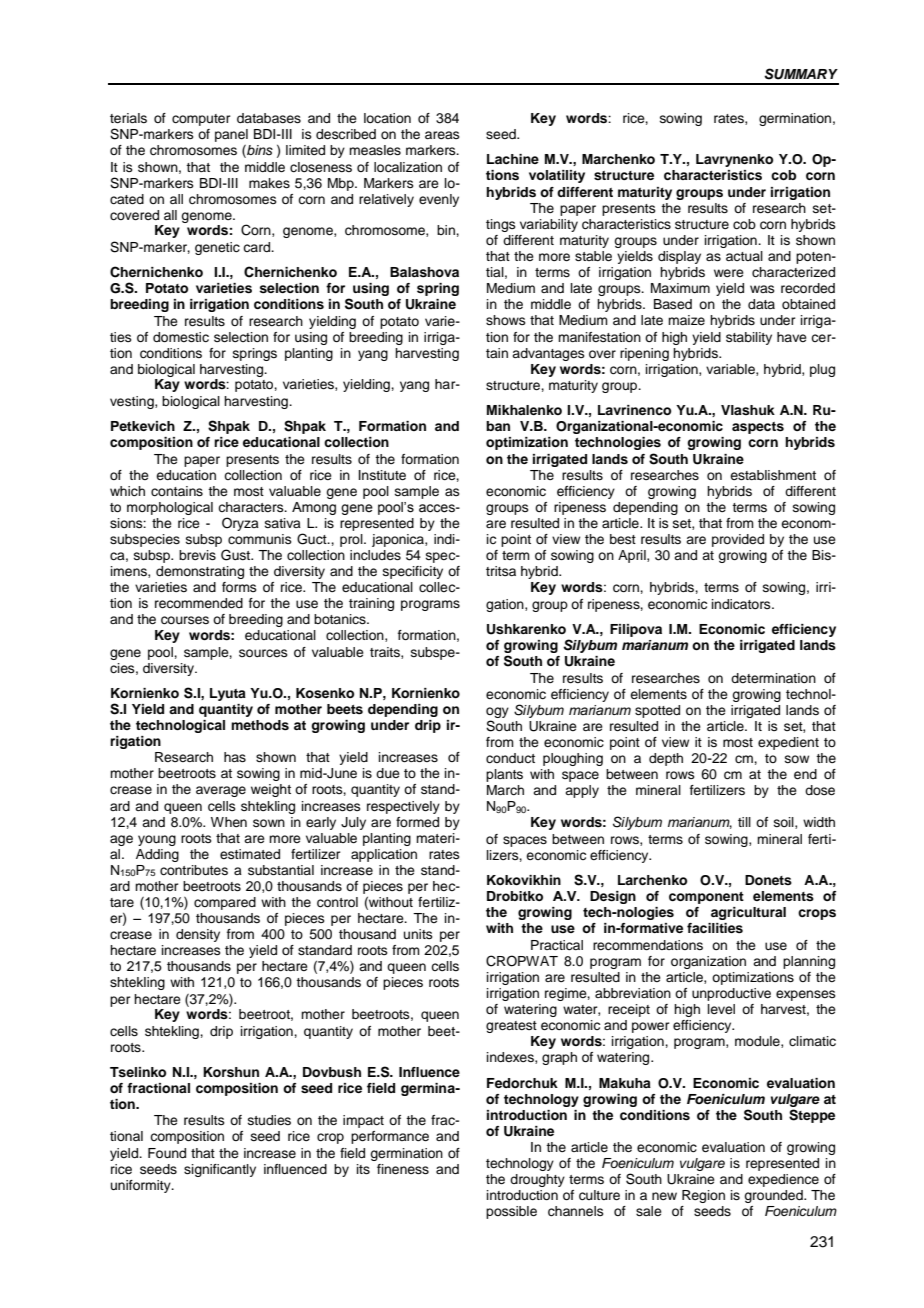 The width and height of the page is (924, 1308). Describe the element at coordinates (511, 1212) in the page. I see `possible` at that location.
